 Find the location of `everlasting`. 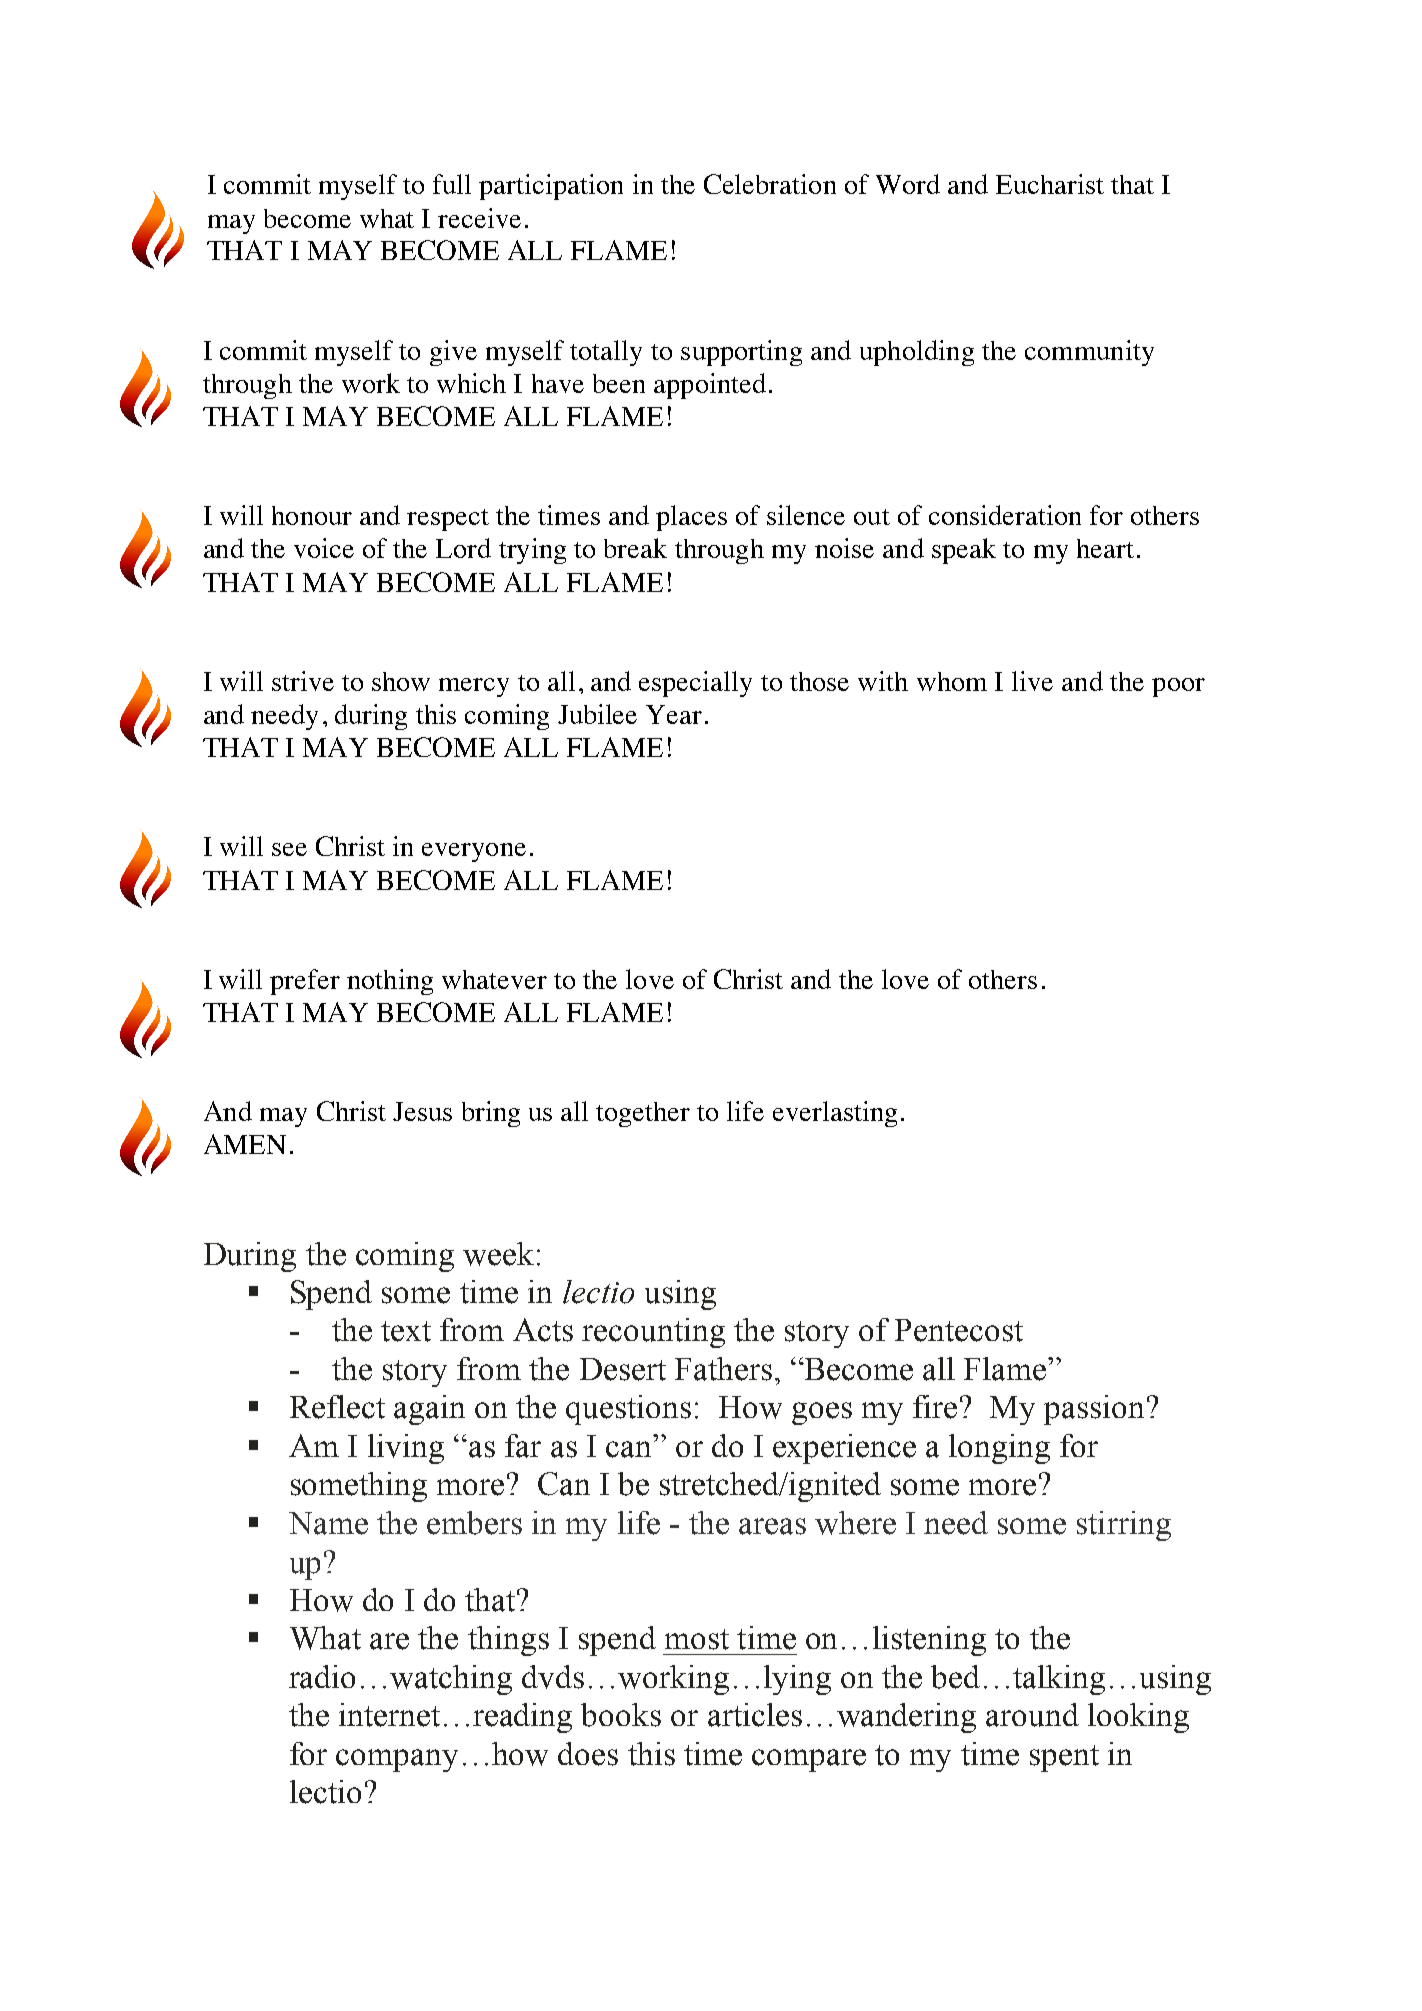

everlasting is located at coordinates (835, 1114).
